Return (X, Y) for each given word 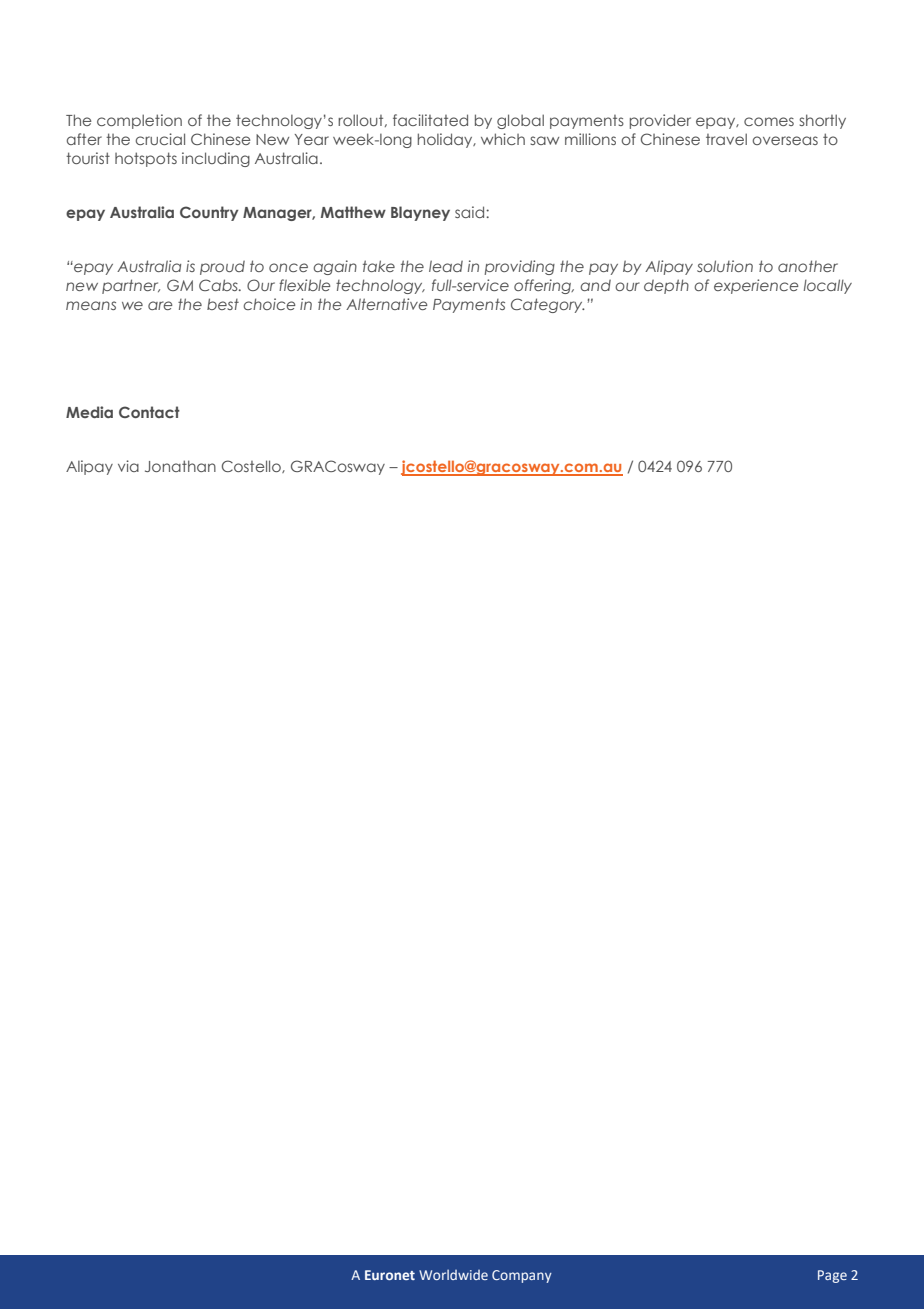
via (128, 466)
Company (522, 1276)
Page (832, 1276)
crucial (160, 139)
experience (756, 286)
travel (726, 139)
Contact (149, 412)
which (503, 139)
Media (89, 412)
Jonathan (180, 466)
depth (666, 286)
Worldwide (453, 1274)
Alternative (386, 304)
